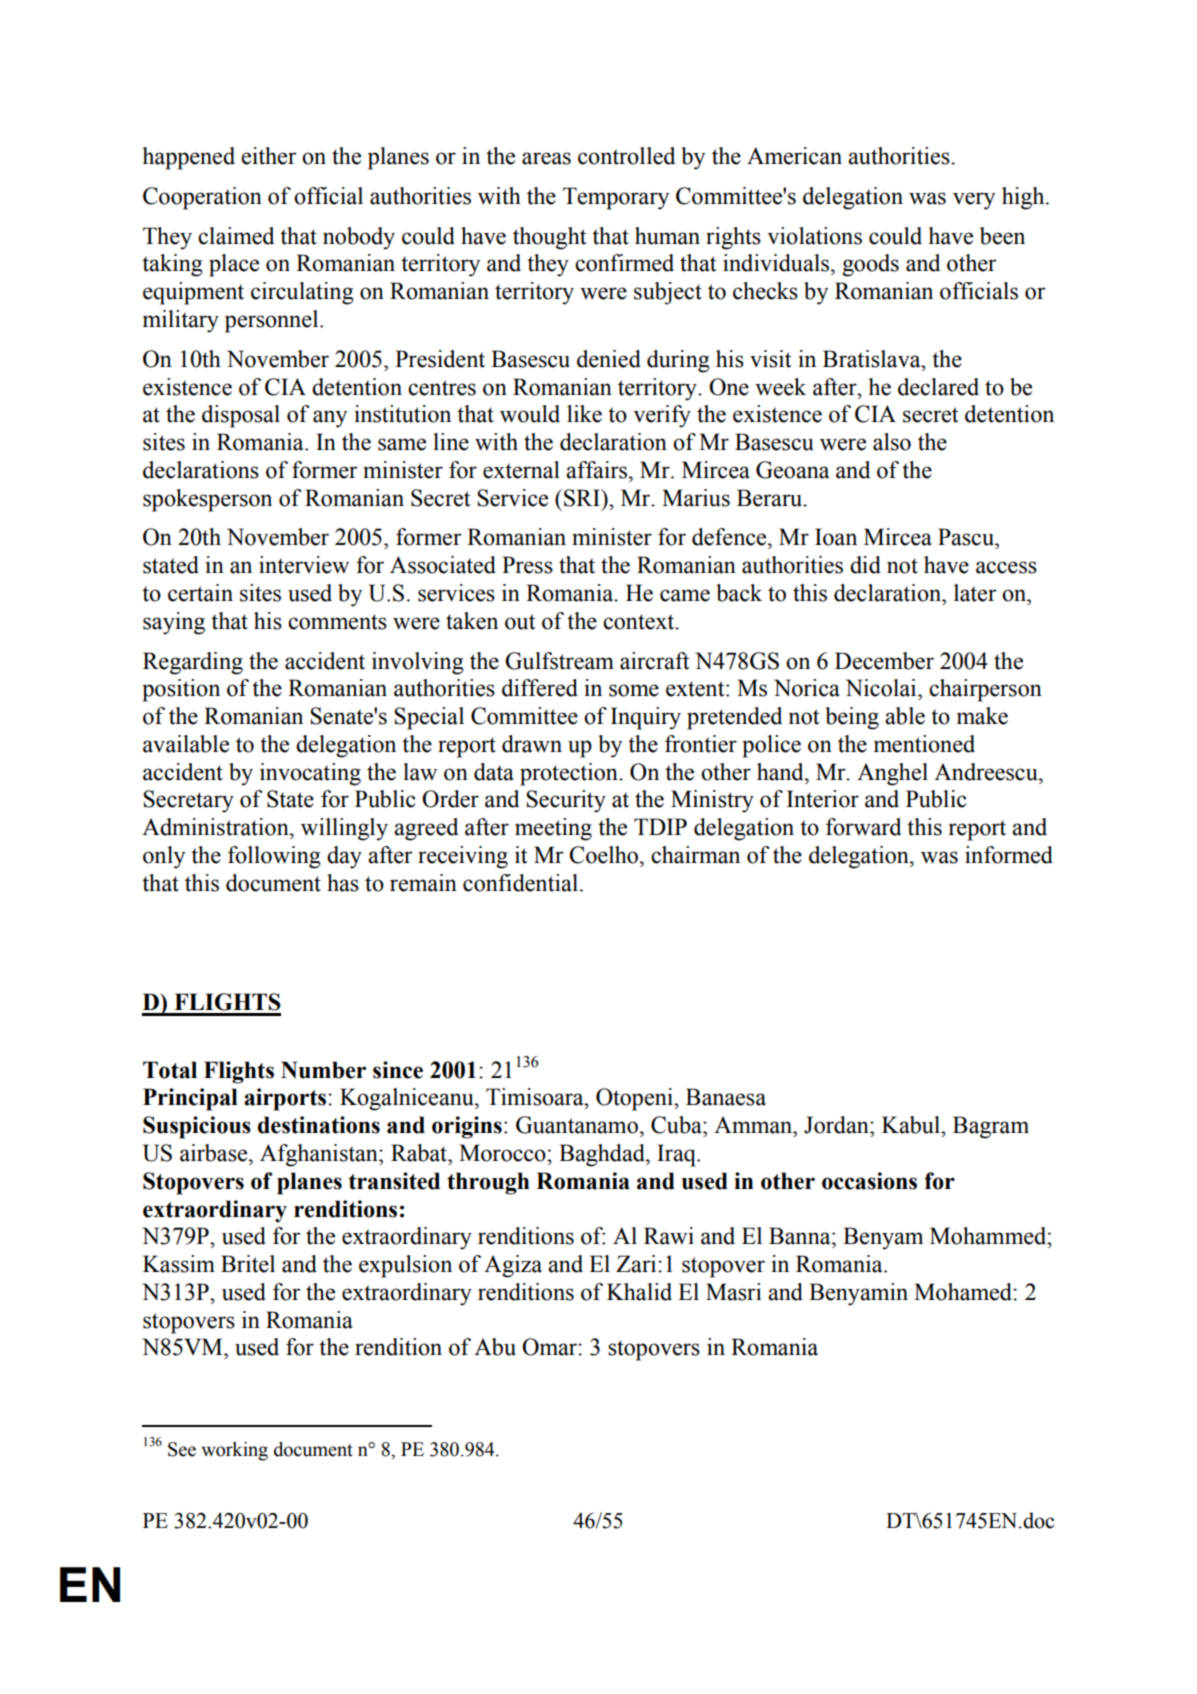  Describe the element at coordinates (639, 1292) in the image. I see `Khalid` at that location.
